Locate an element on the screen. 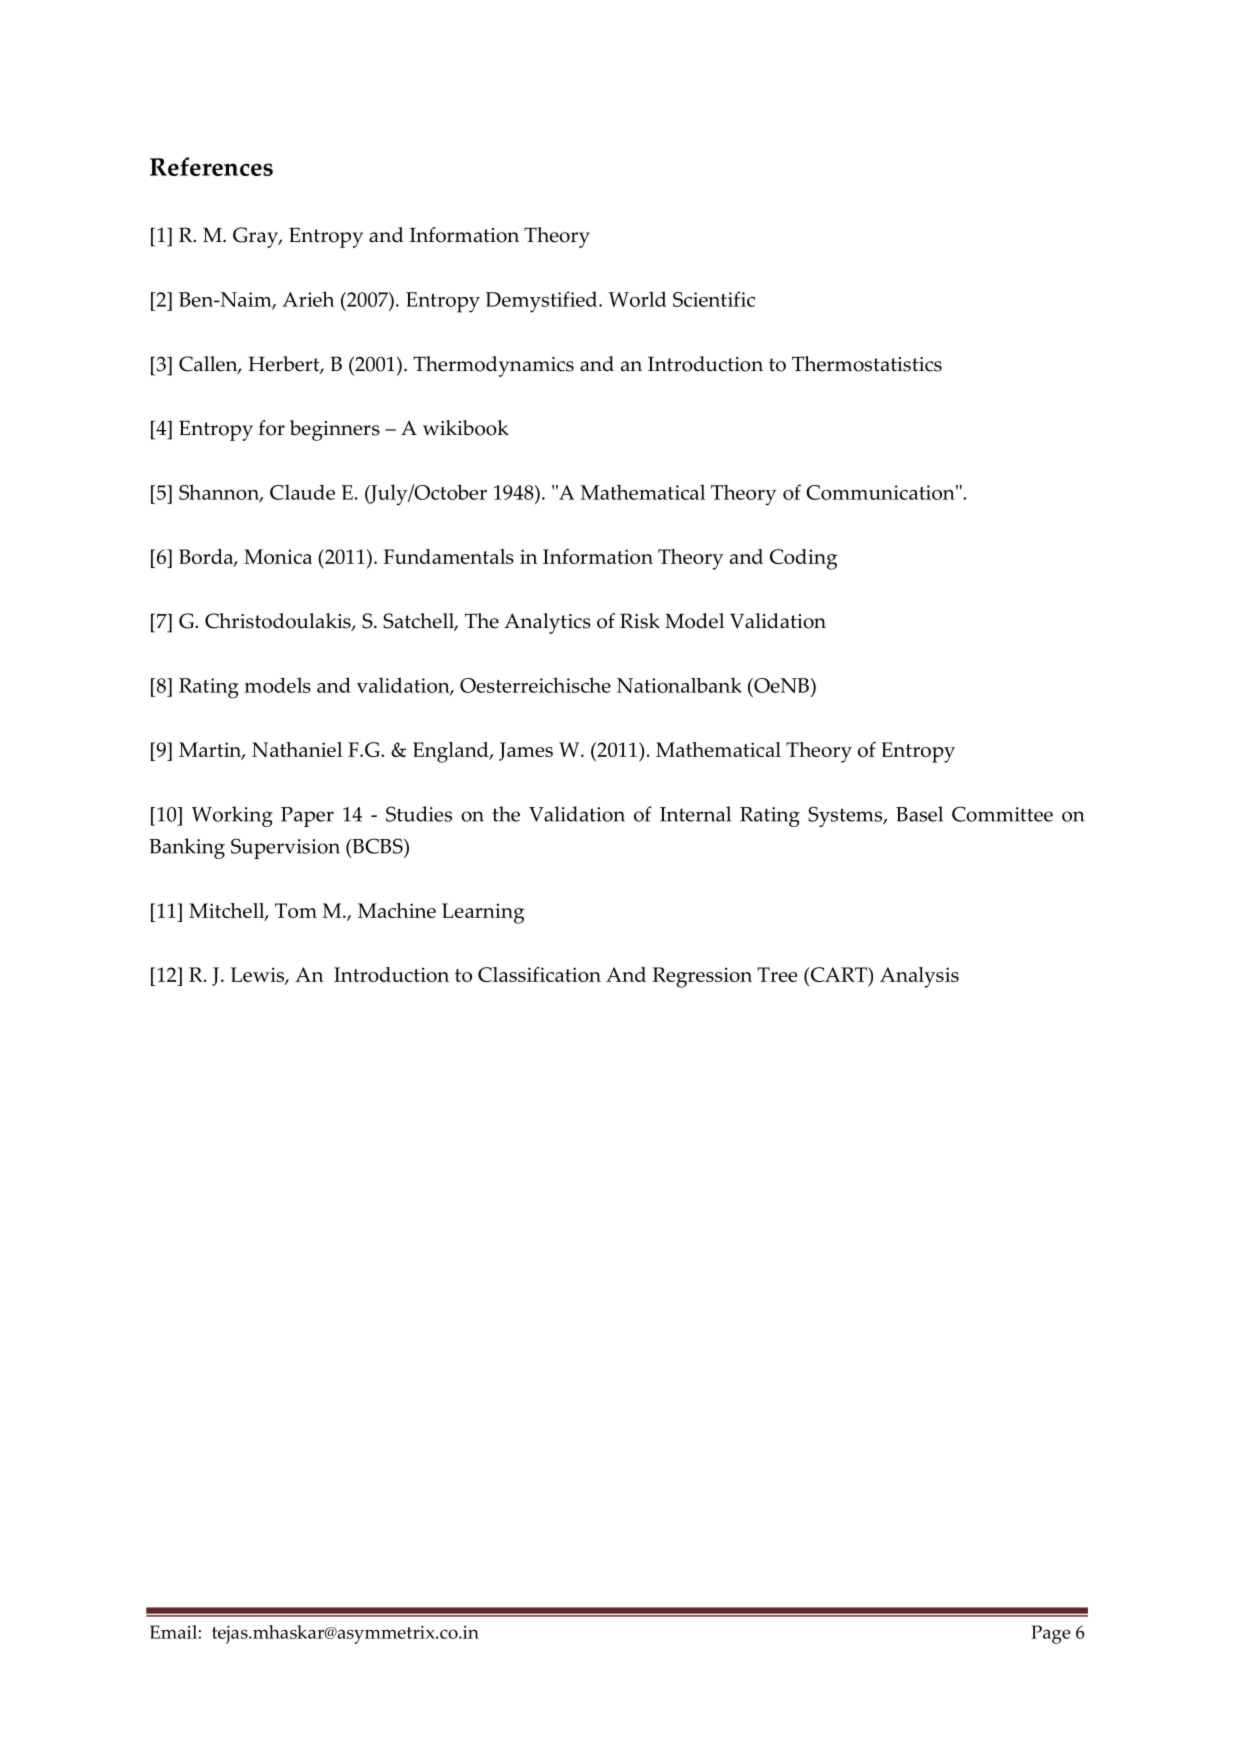  Lewis is located at coordinates (258, 976).
